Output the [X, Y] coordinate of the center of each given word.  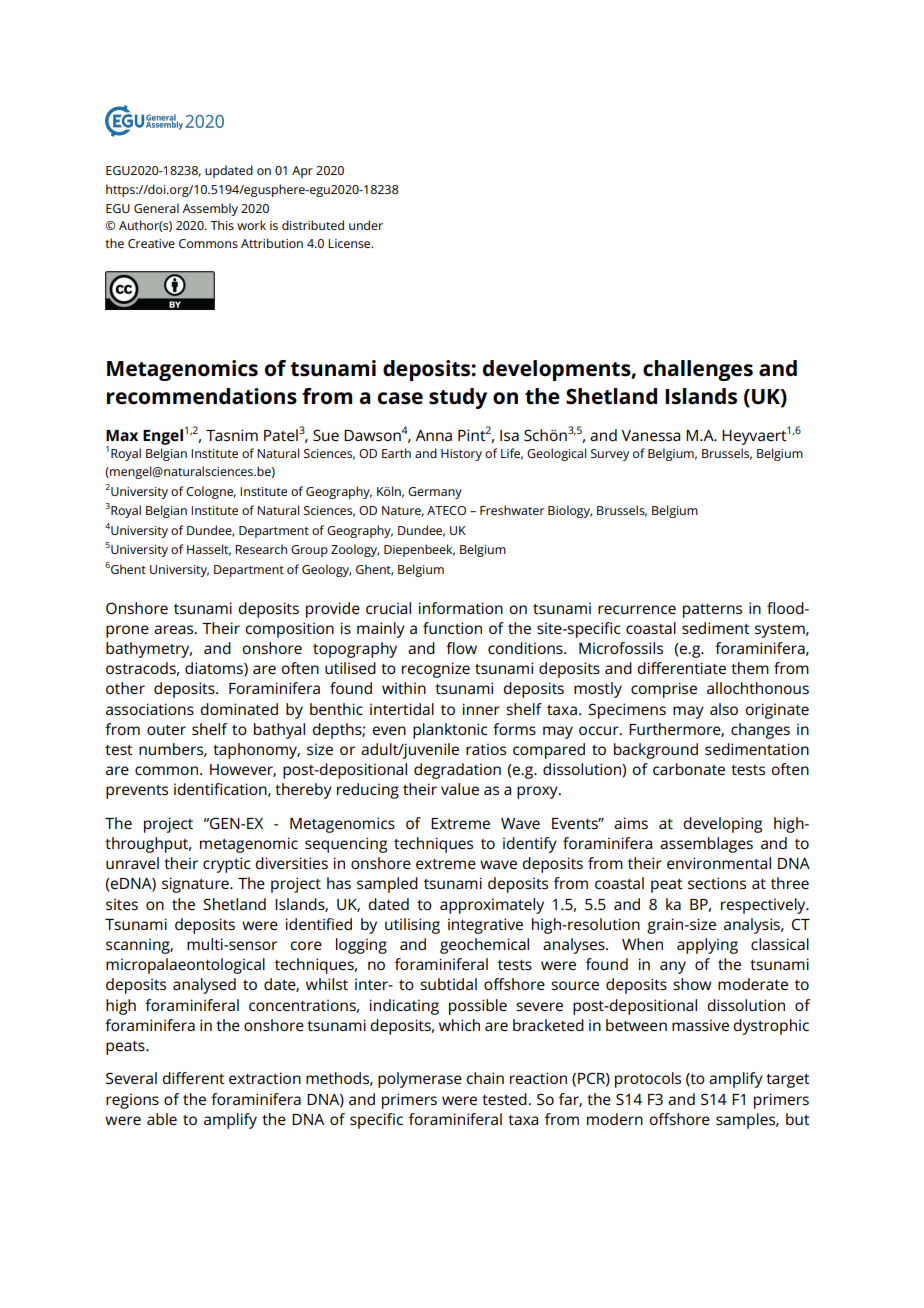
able [162, 1119]
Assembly [210, 209]
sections [717, 883]
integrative [485, 926]
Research [261, 549]
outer [166, 730]
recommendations [202, 396]
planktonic [450, 731]
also [724, 709]
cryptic [226, 865]
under [366, 225]
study [458, 398]
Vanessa [650, 435]
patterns [712, 611]
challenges [698, 370]
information [461, 608]
